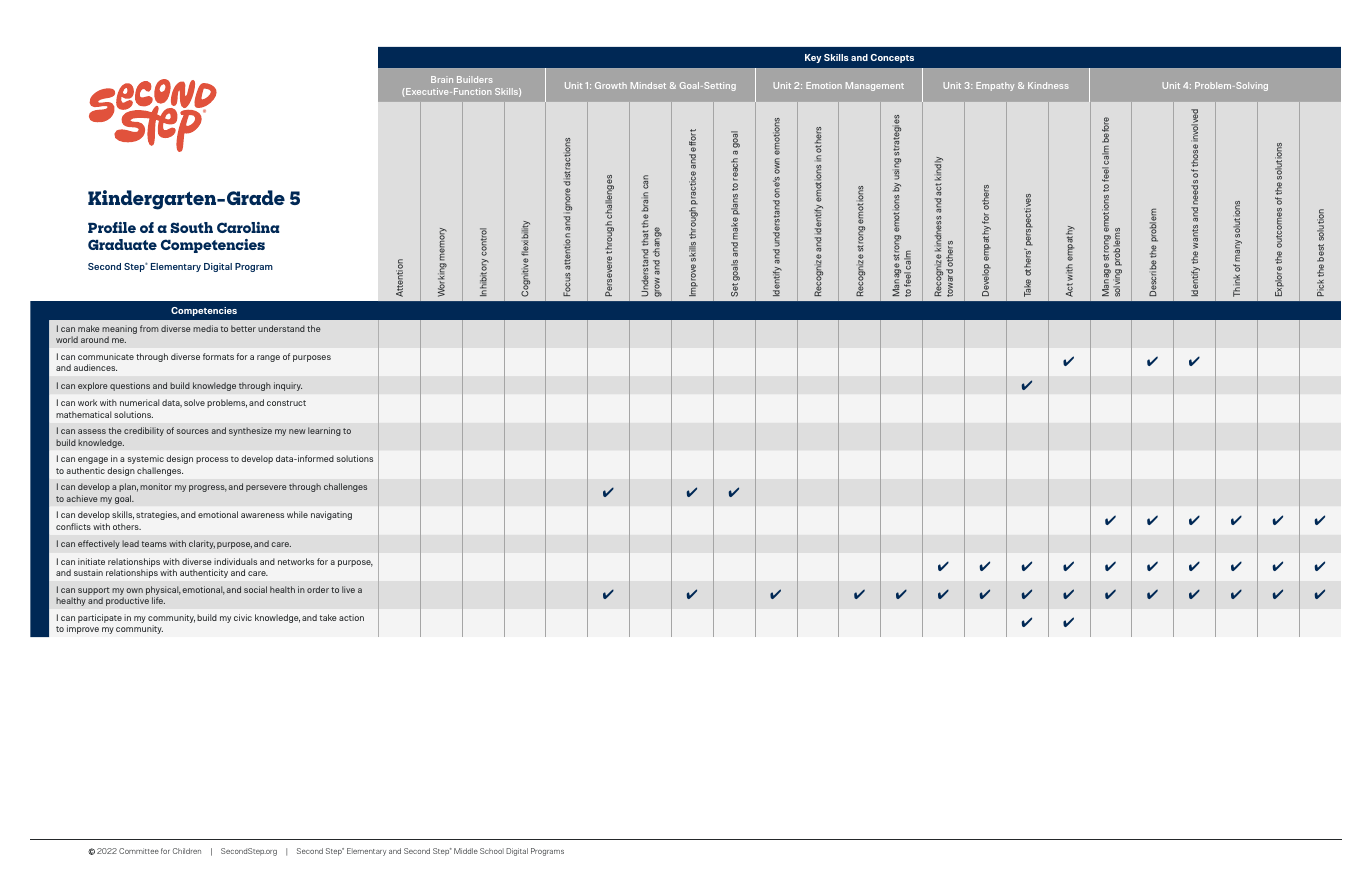  I want to click on School, so click(492, 851).
